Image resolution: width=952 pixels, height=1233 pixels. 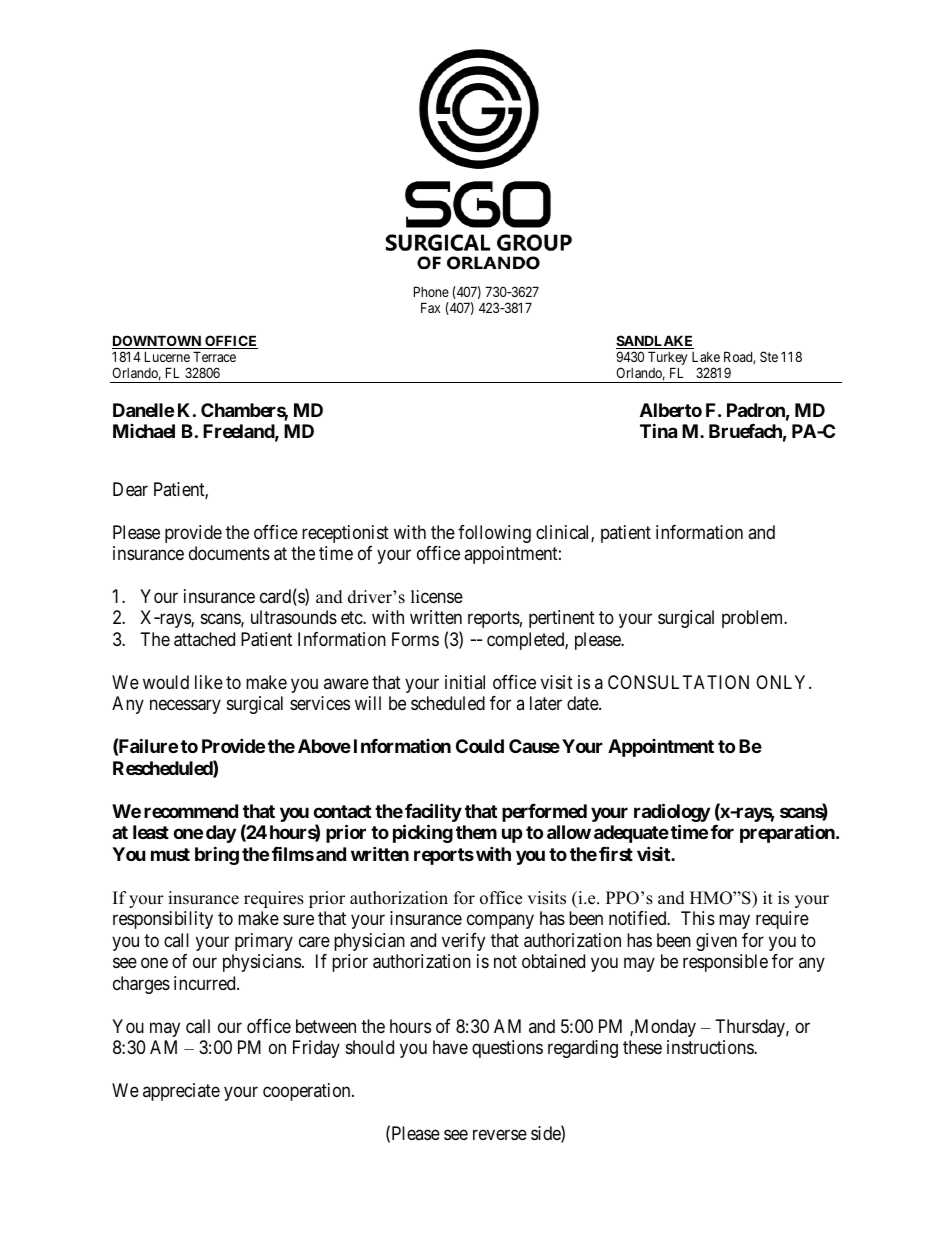 What do you see at coordinates (754, 619) in the document?
I see `problem` at bounding box center [754, 619].
